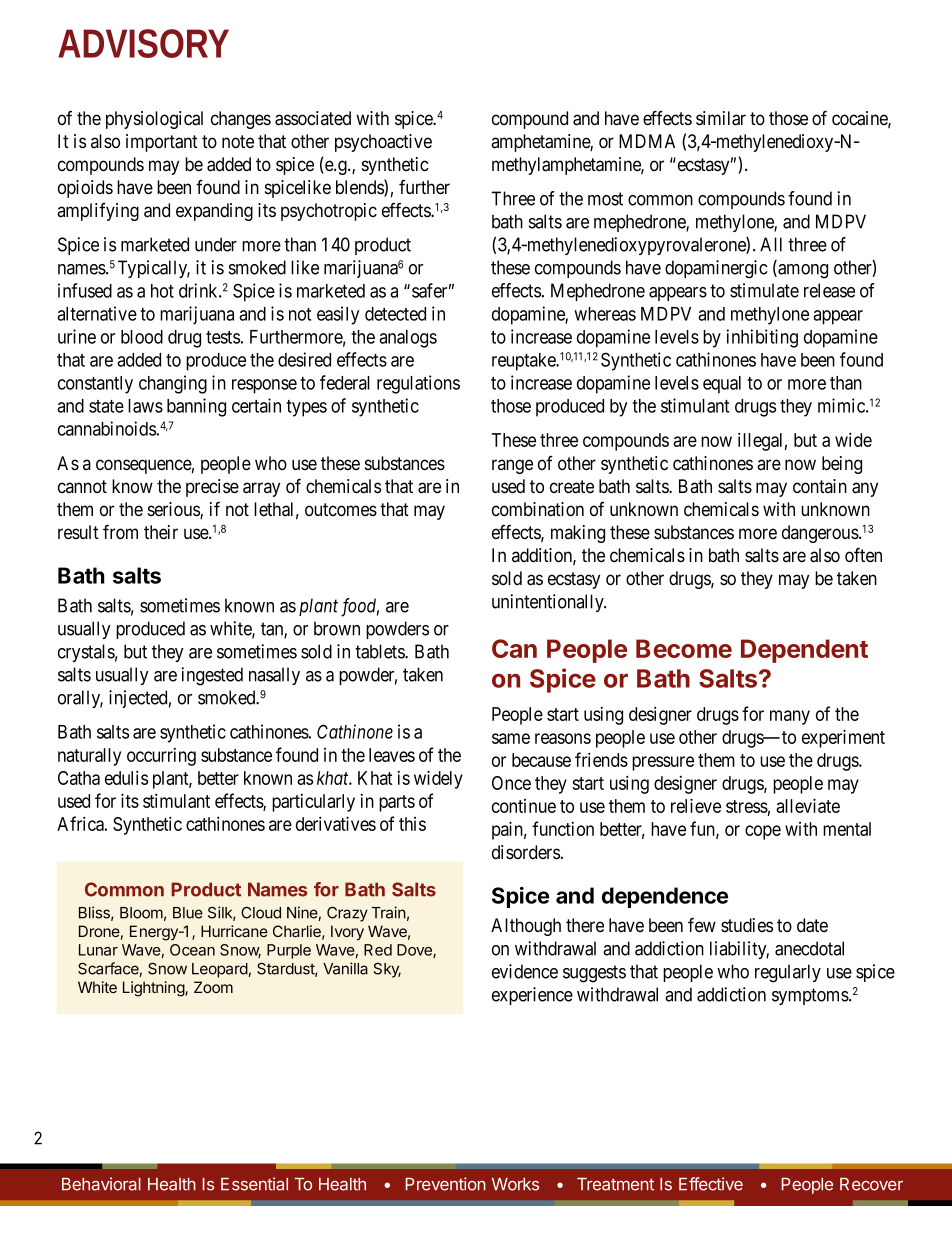  Describe the element at coordinates (383, 143) in the image. I see `psychoactive` at that location.
